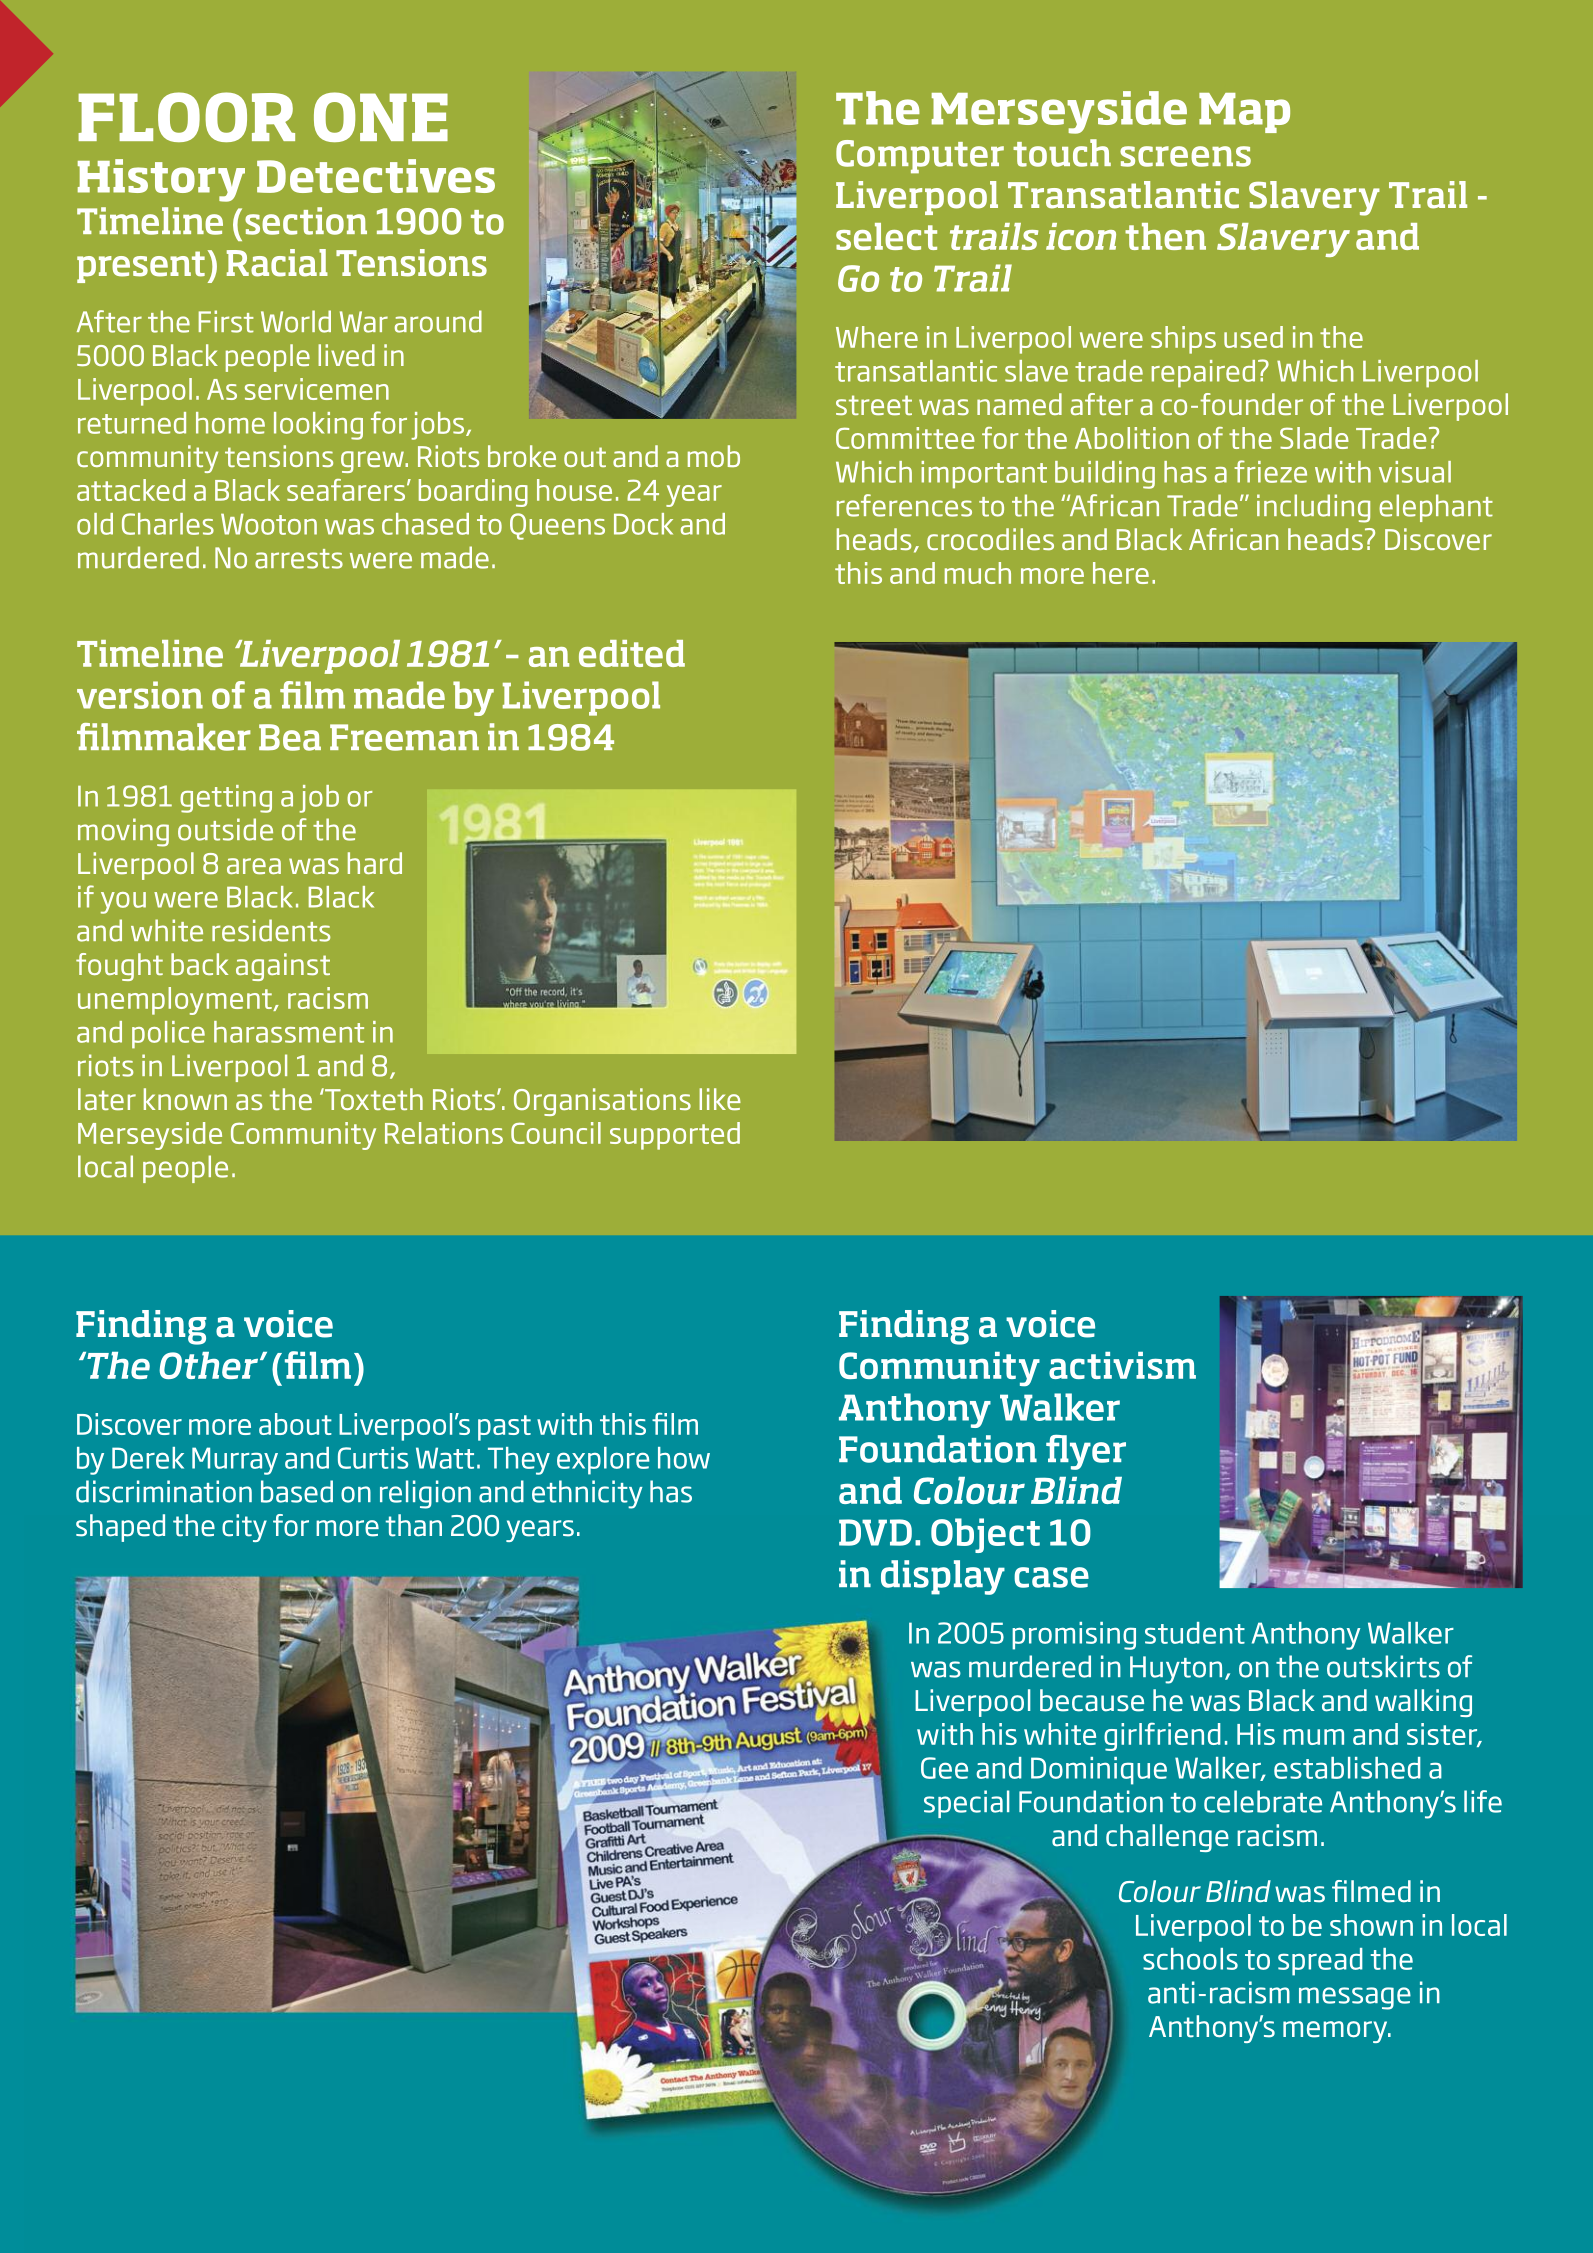 The width and height of the document is (1593, 2253). I want to click on based, so click(297, 1491).
